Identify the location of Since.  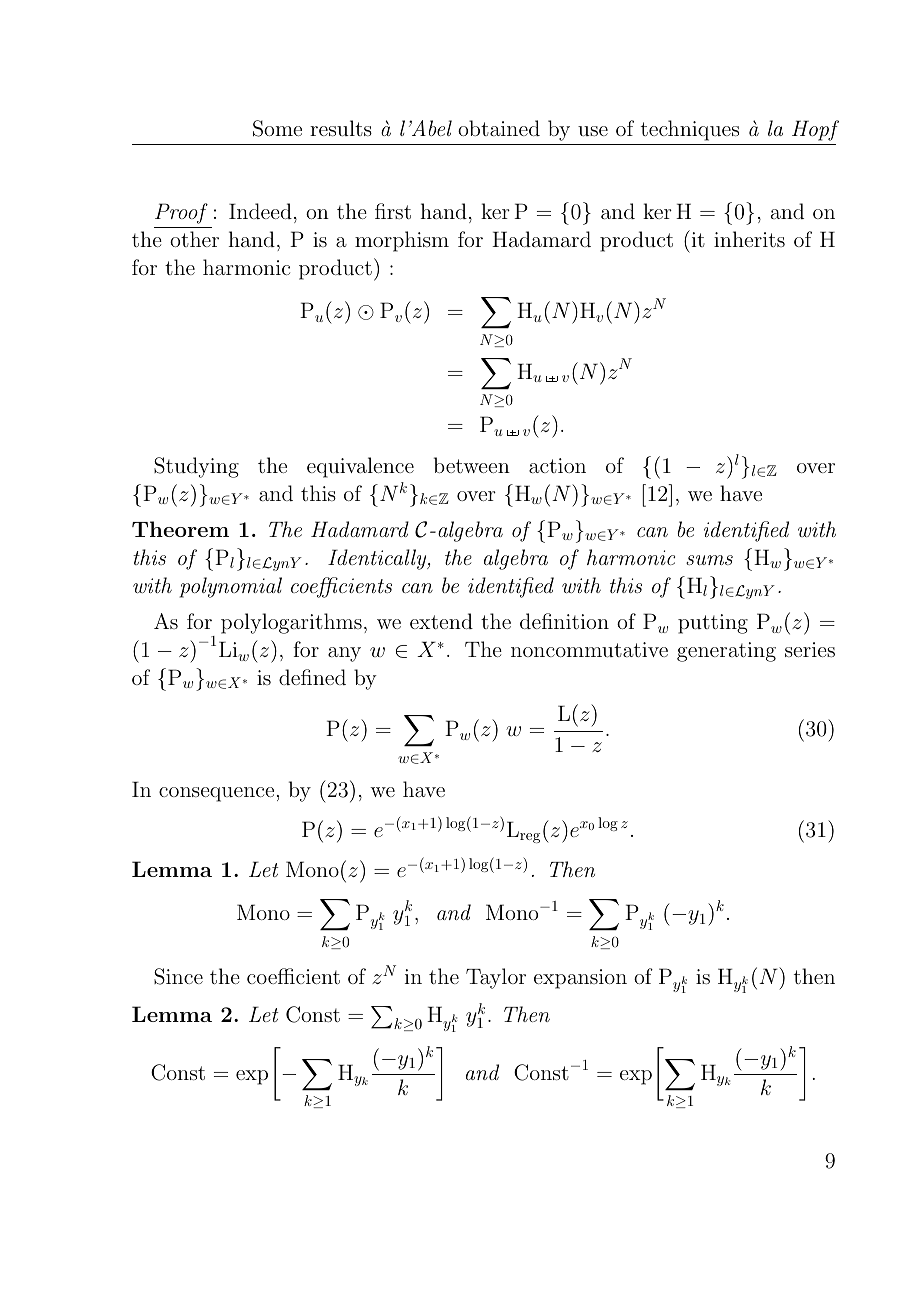
(178, 976).
